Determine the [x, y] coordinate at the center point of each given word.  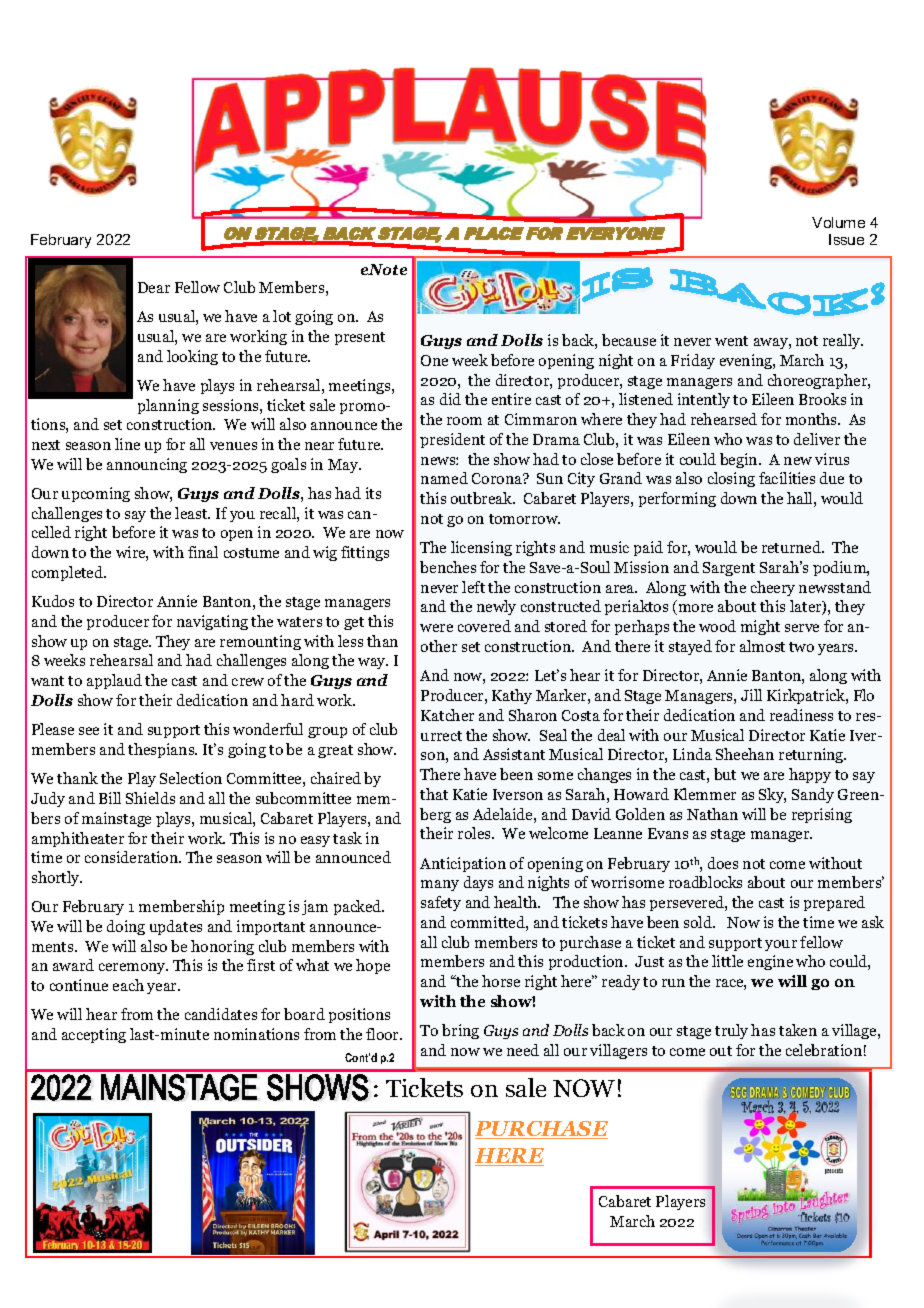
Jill [751, 695]
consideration [133, 857]
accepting [94, 1035]
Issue [846, 239]
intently [704, 400]
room [464, 421]
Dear [154, 287]
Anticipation [463, 864]
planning [168, 406]
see [89, 731]
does [723, 863]
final [203, 552]
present [360, 338]
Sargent [729, 569]
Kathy [512, 696]
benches [448, 567]
